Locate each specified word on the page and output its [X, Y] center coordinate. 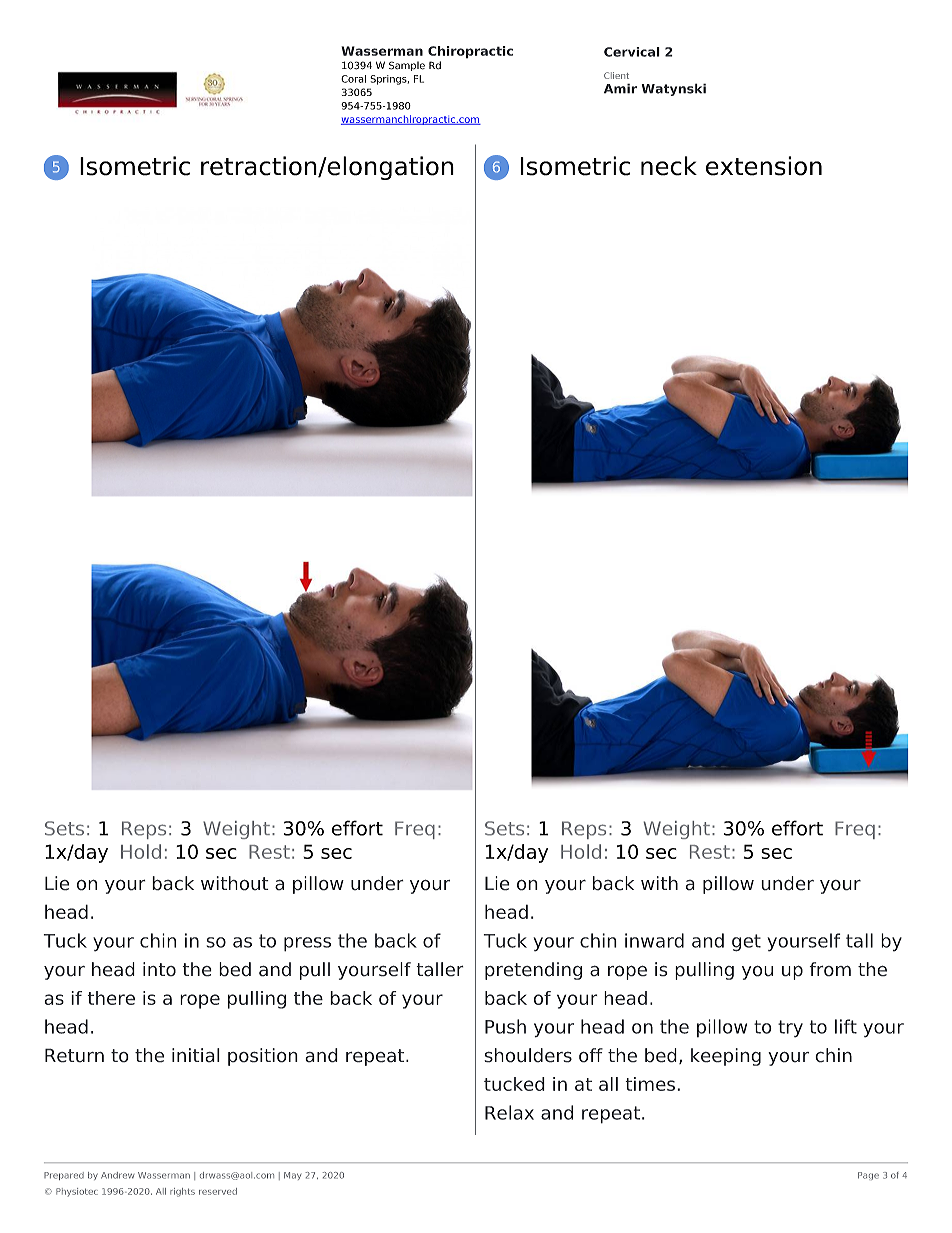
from [830, 969]
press [307, 944]
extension [764, 166]
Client [616, 75]
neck [669, 166]
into [159, 969]
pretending [533, 971]
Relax [509, 1112]
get [746, 943]
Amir [620, 88]
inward [654, 940]
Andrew [118, 1175]
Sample [407, 66]
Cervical [632, 52]
